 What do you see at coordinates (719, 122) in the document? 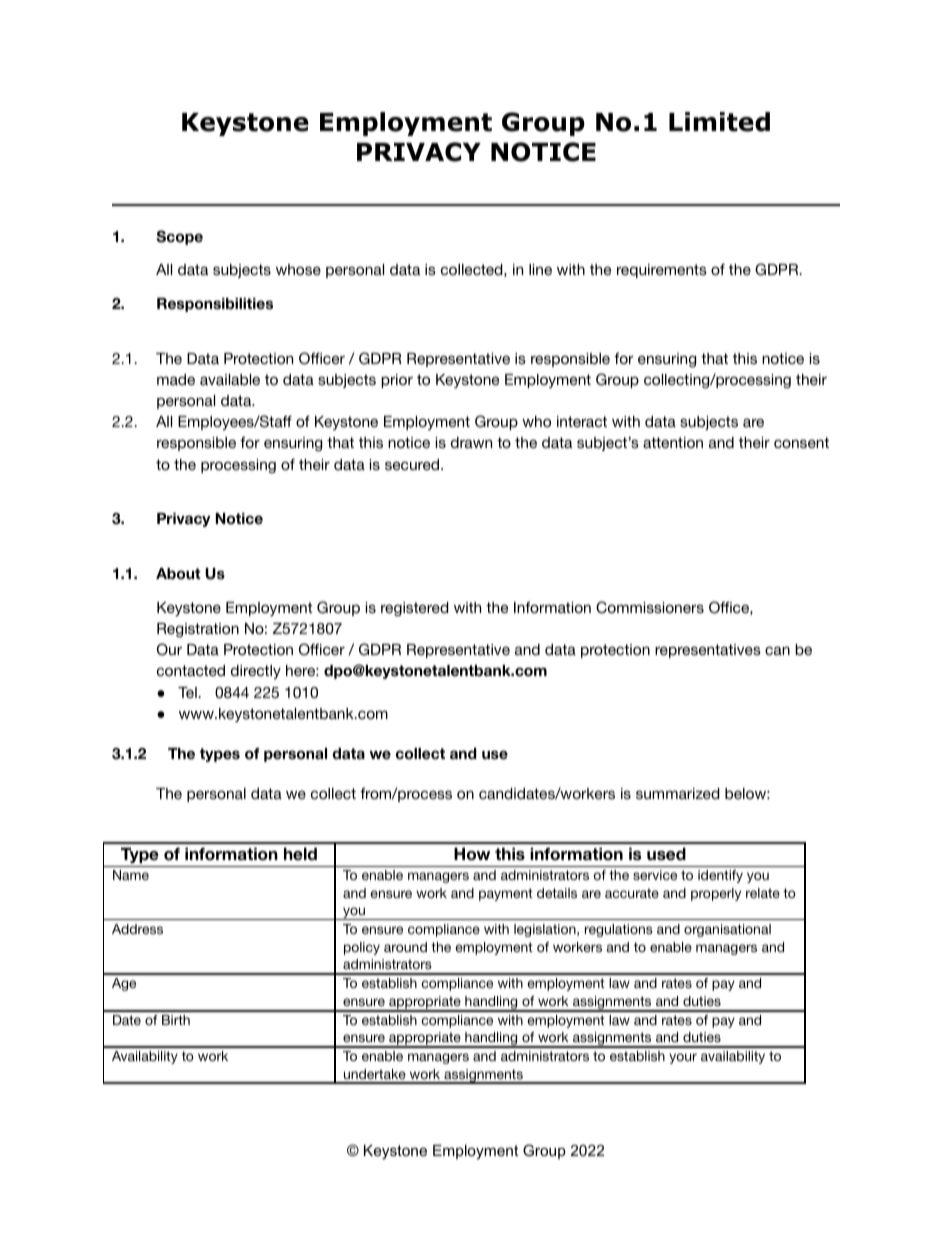
I see `Limited` at bounding box center [719, 122].
